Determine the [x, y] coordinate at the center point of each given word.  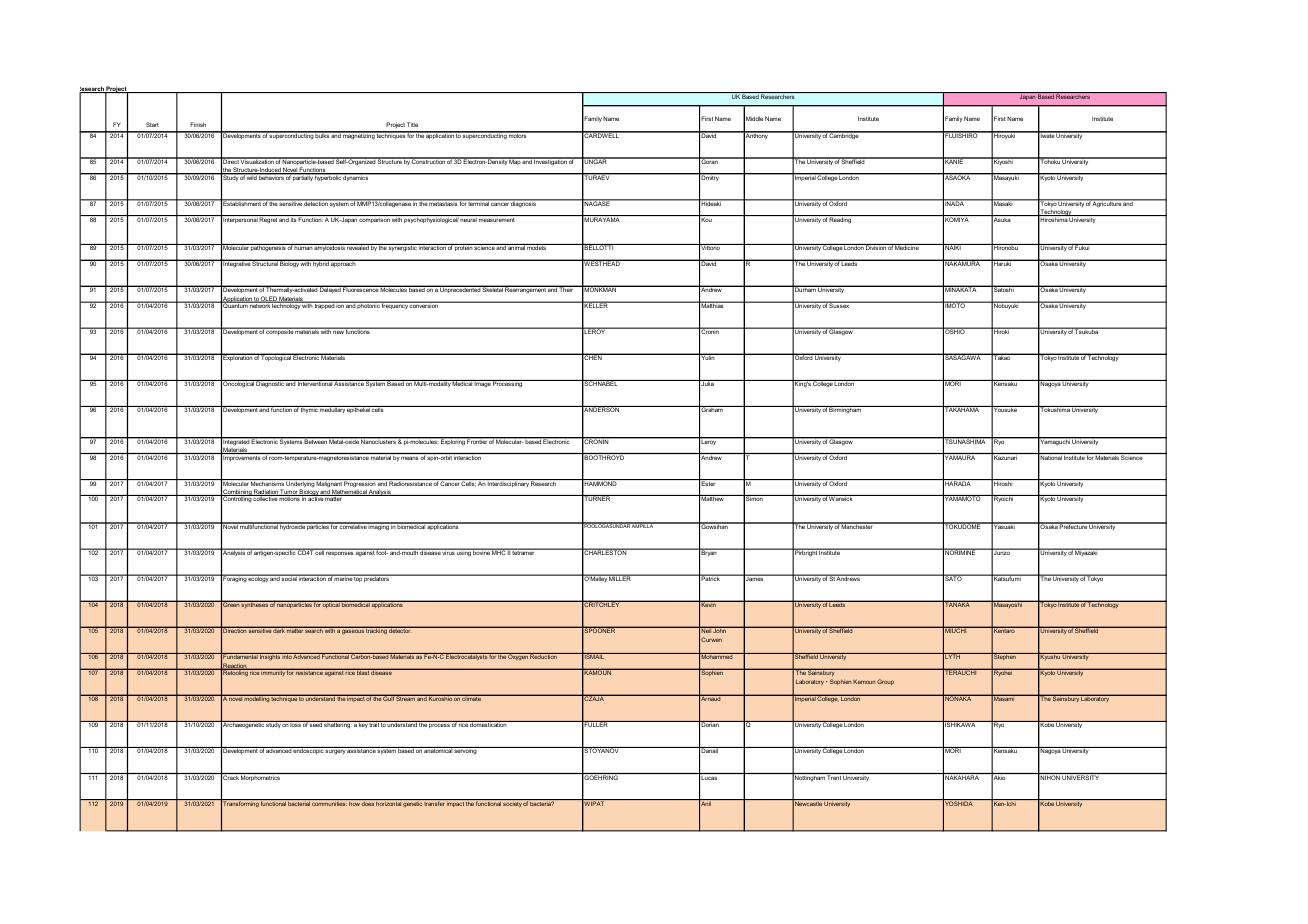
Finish [198, 124]
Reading [841, 219]
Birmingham [845, 410]
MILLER [620, 578]
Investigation [550, 162]
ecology [258, 579]
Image [482, 384]
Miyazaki [1087, 552]
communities [329, 802]
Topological [276, 358]
